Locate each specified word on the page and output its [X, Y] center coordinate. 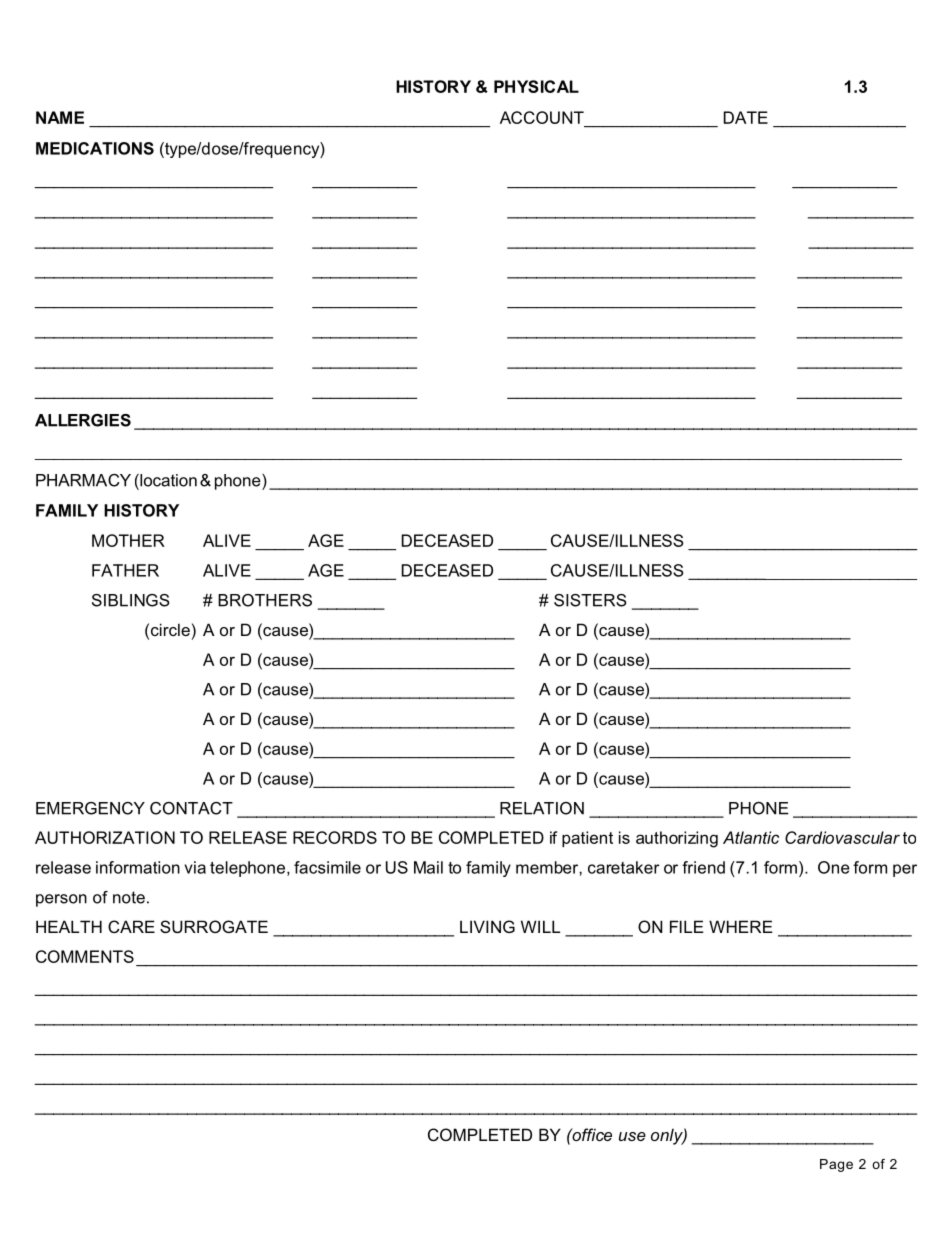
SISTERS [590, 600]
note [129, 897]
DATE [746, 117]
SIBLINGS [131, 600]
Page [836, 1165]
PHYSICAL [536, 86]
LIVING [487, 926]
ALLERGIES [83, 420]
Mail [428, 867]
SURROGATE [214, 926]
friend [703, 867]
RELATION [542, 808]
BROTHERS [265, 600]
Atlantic [751, 837]
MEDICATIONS [95, 148]
